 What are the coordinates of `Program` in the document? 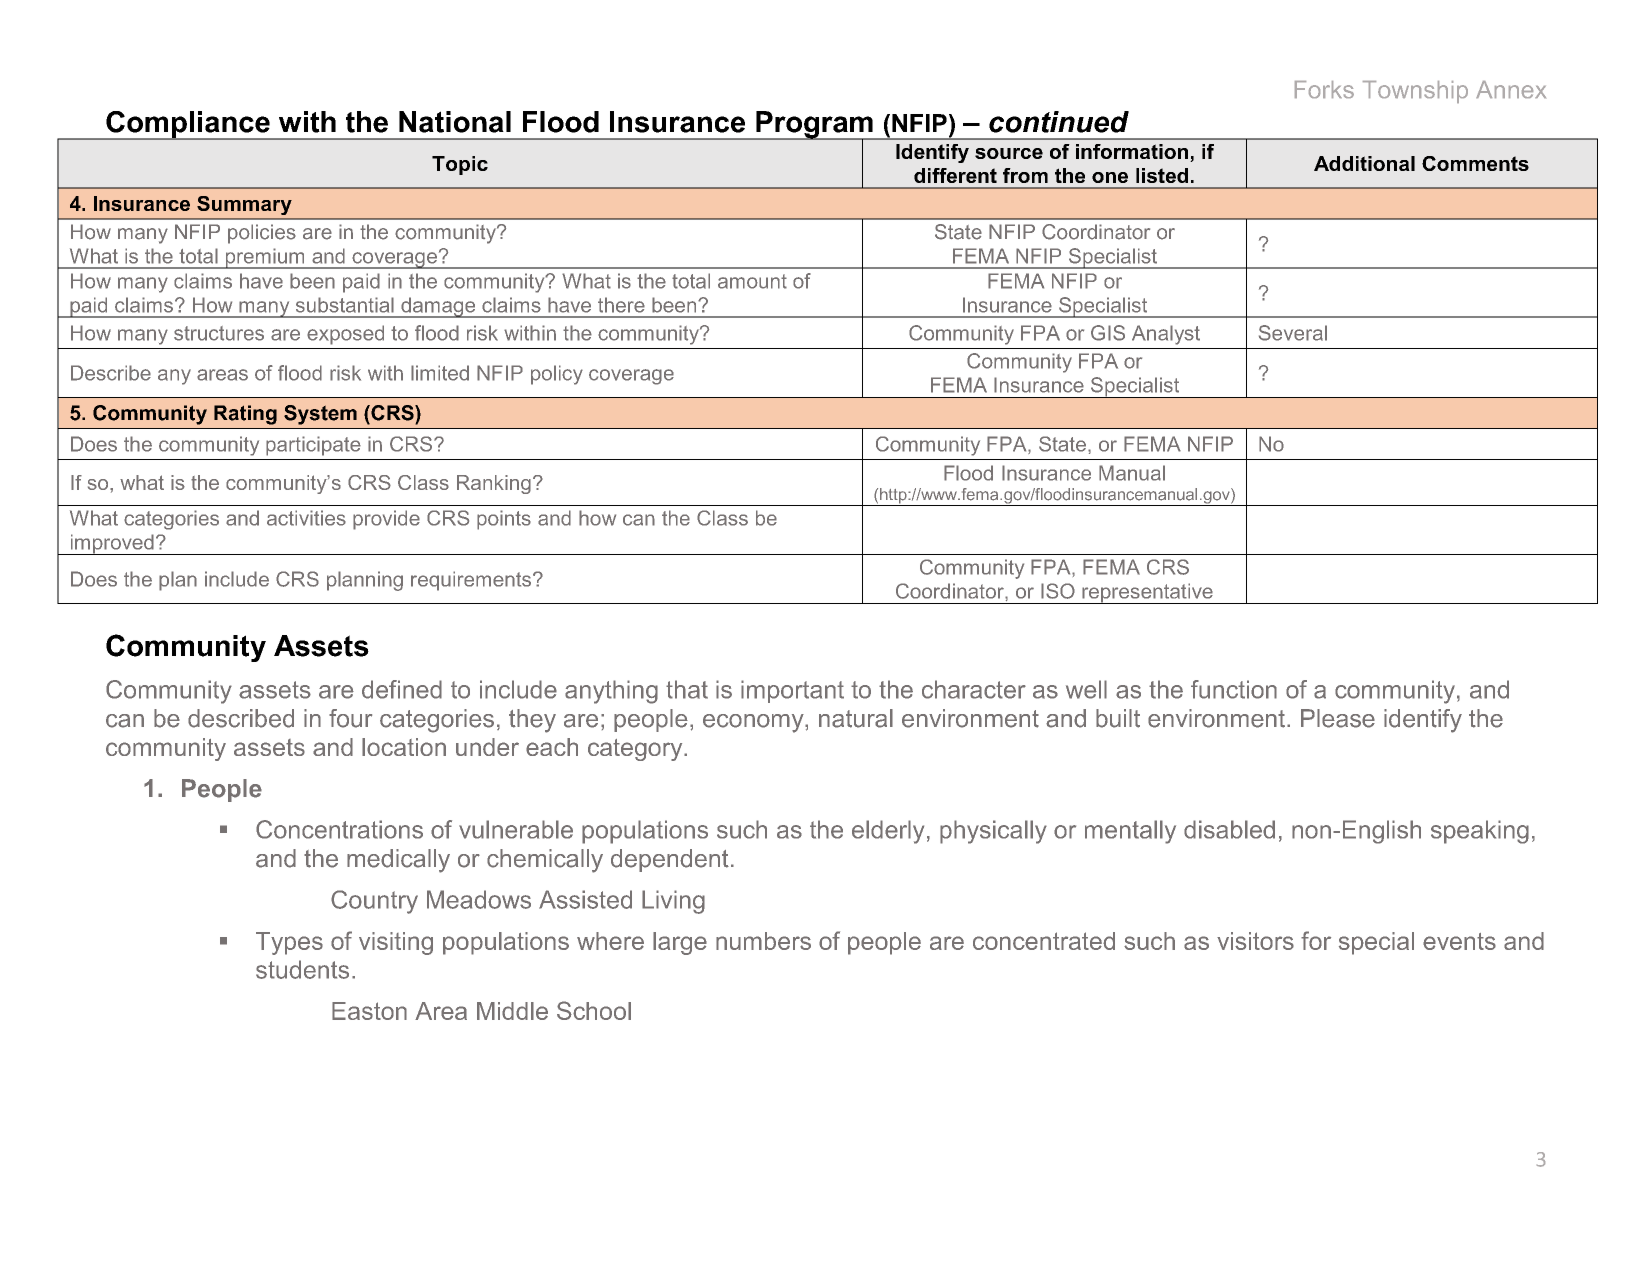 It's located at (814, 126).
